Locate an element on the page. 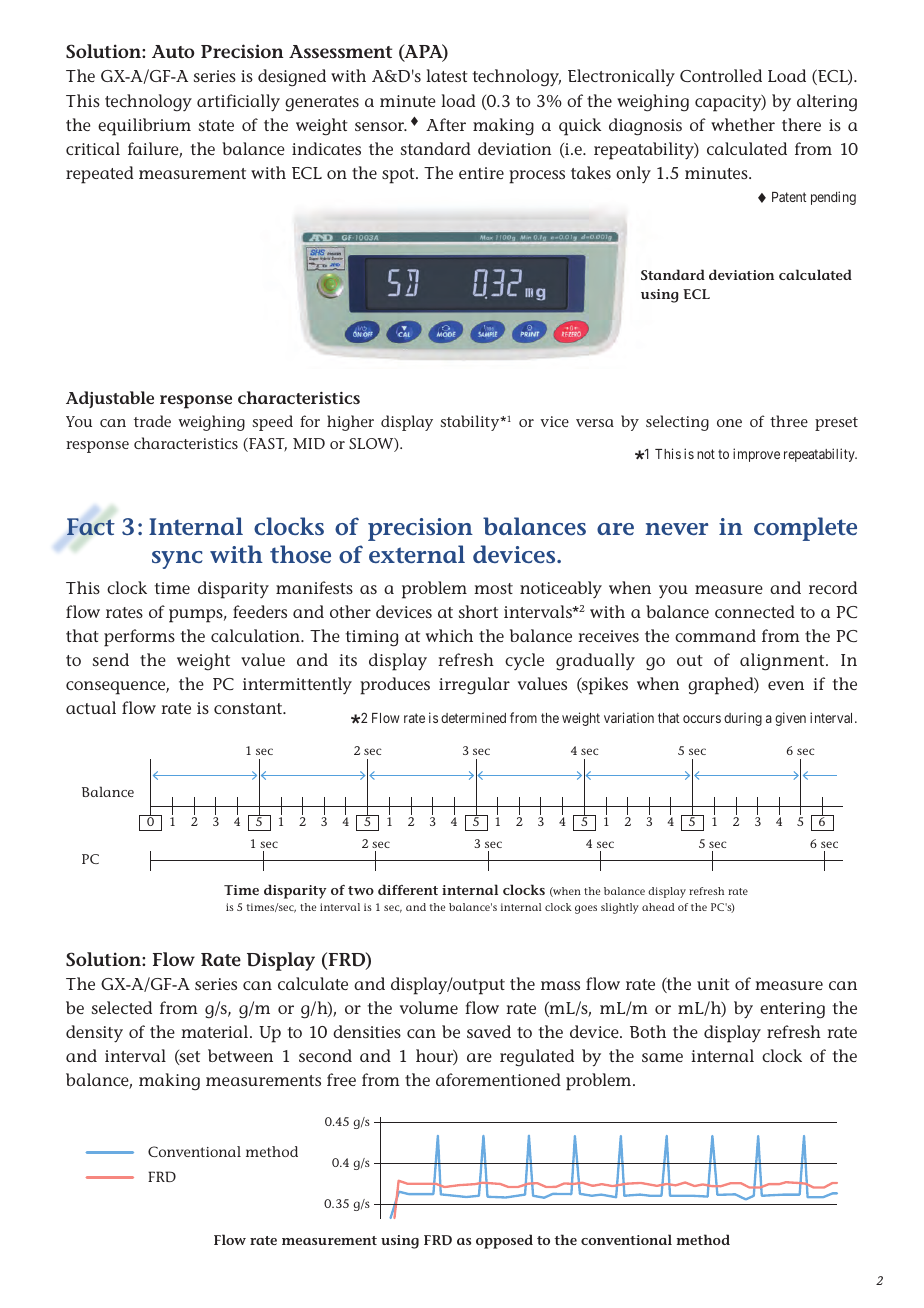  sync is located at coordinates (177, 560).
